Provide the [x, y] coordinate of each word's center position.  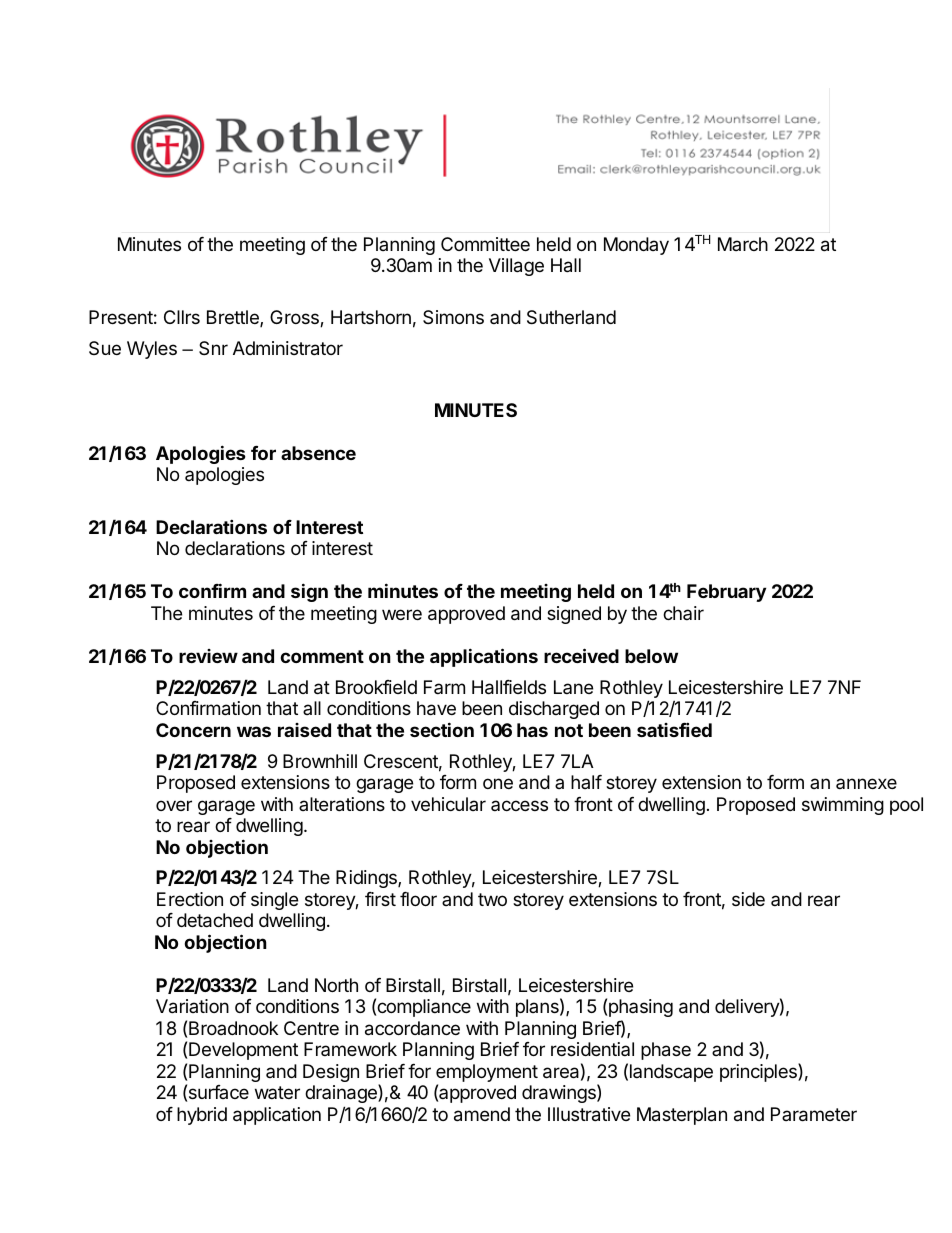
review [208, 656]
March [743, 244]
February [726, 593]
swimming [843, 806]
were [402, 614]
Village [516, 267]
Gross [295, 318]
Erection [190, 899]
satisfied [674, 729]
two [492, 899]
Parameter [814, 1114]
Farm [444, 687]
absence [318, 453]
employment [487, 1074]
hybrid [202, 1116]
